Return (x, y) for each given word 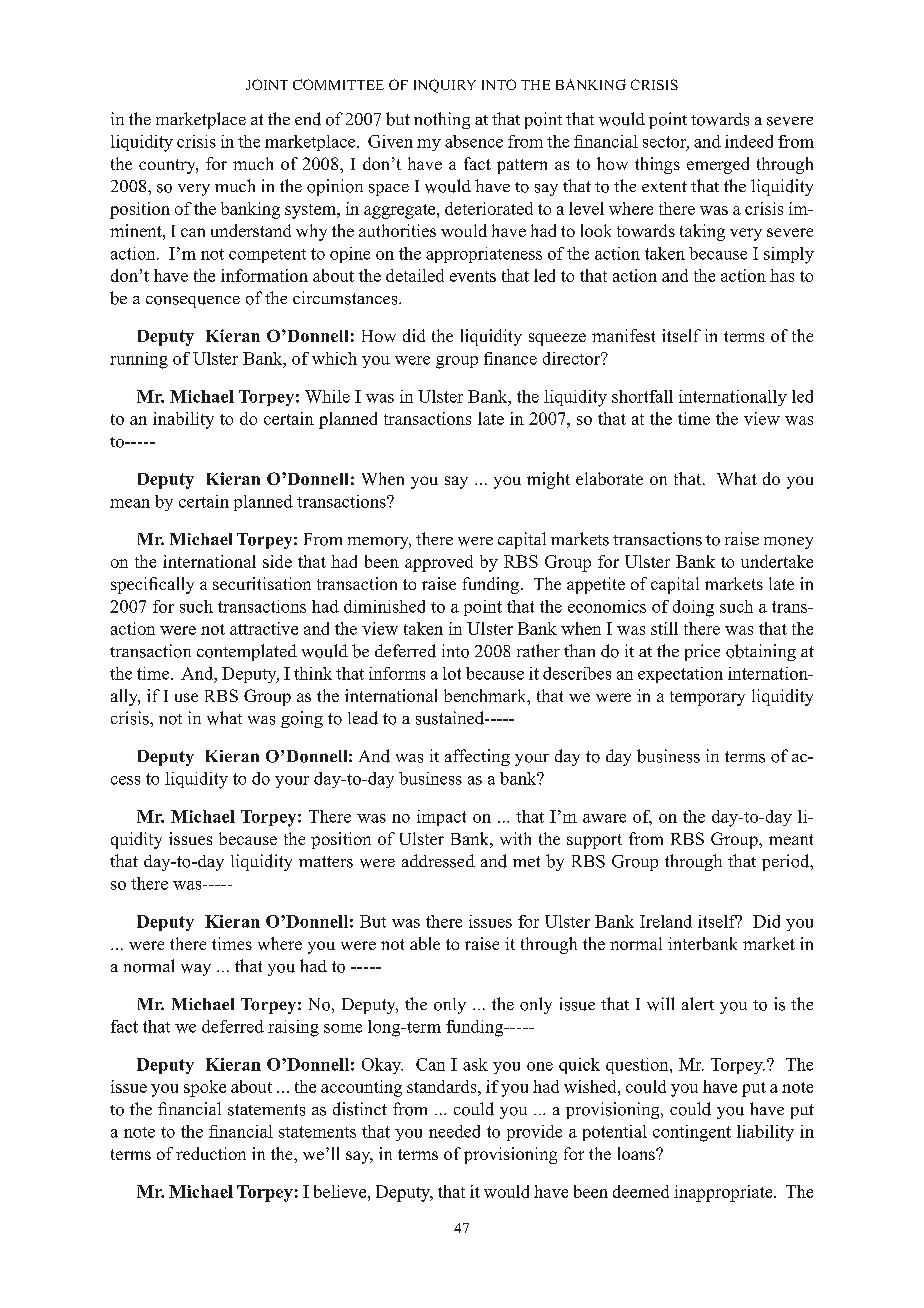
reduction (211, 1153)
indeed (749, 141)
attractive (264, 628)
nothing (442, 120)
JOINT (267, 84)
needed (454, 1131)
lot (452, 673)
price (702, 652)
